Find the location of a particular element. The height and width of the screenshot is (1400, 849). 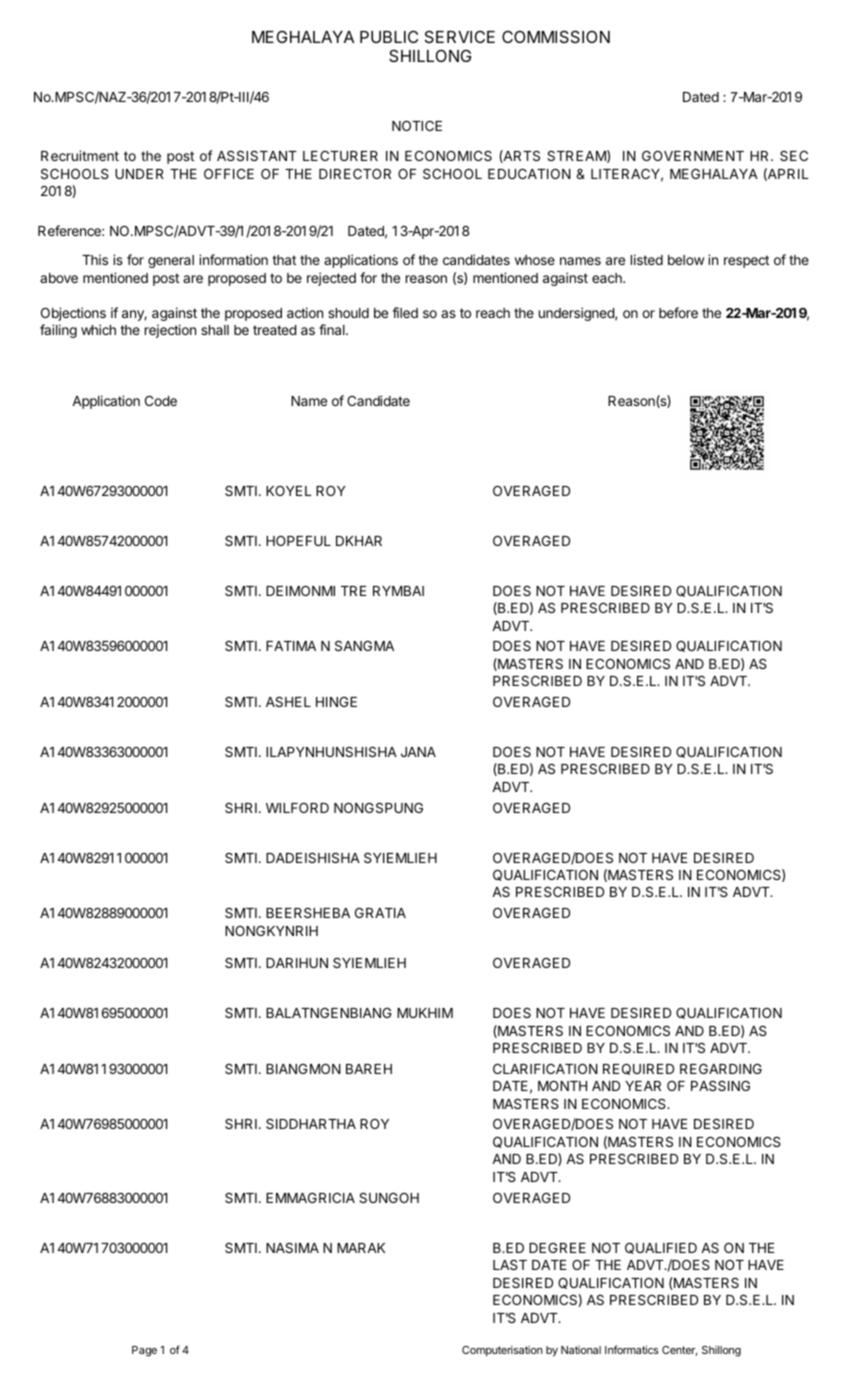

Center is located at coordinates (679, 1351).
